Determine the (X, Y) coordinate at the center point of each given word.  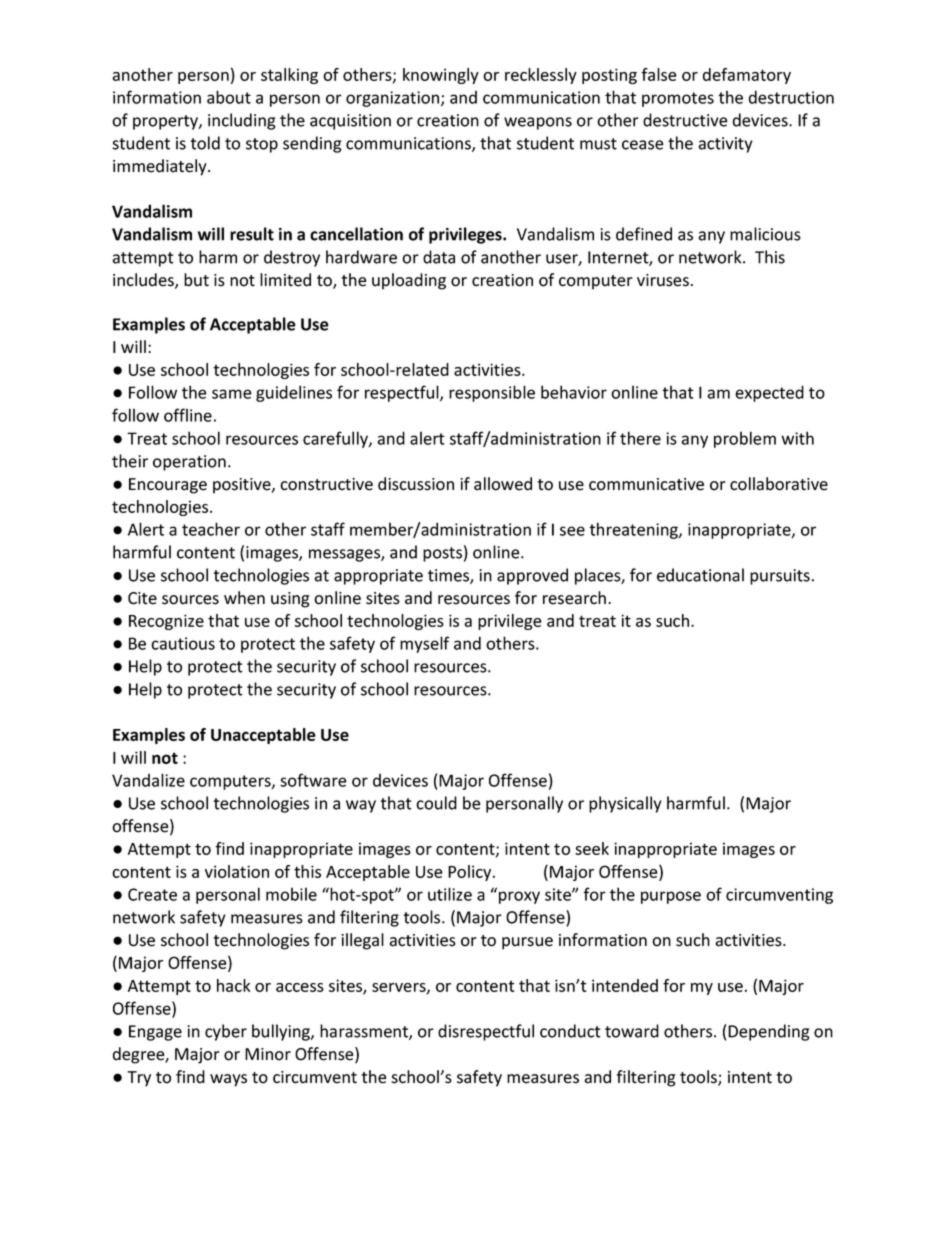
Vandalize (148, 780)
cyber (226, 1032)
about (229, 97)
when (244, 598)
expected (769, 393)
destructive (685, 120)
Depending (769, 1032)
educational (700, 575)
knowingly (441, 76)
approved (532, 576)
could (436, 803)
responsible (492, 393)
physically (625, 804)
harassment (365, 1032)
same (232, 394)
